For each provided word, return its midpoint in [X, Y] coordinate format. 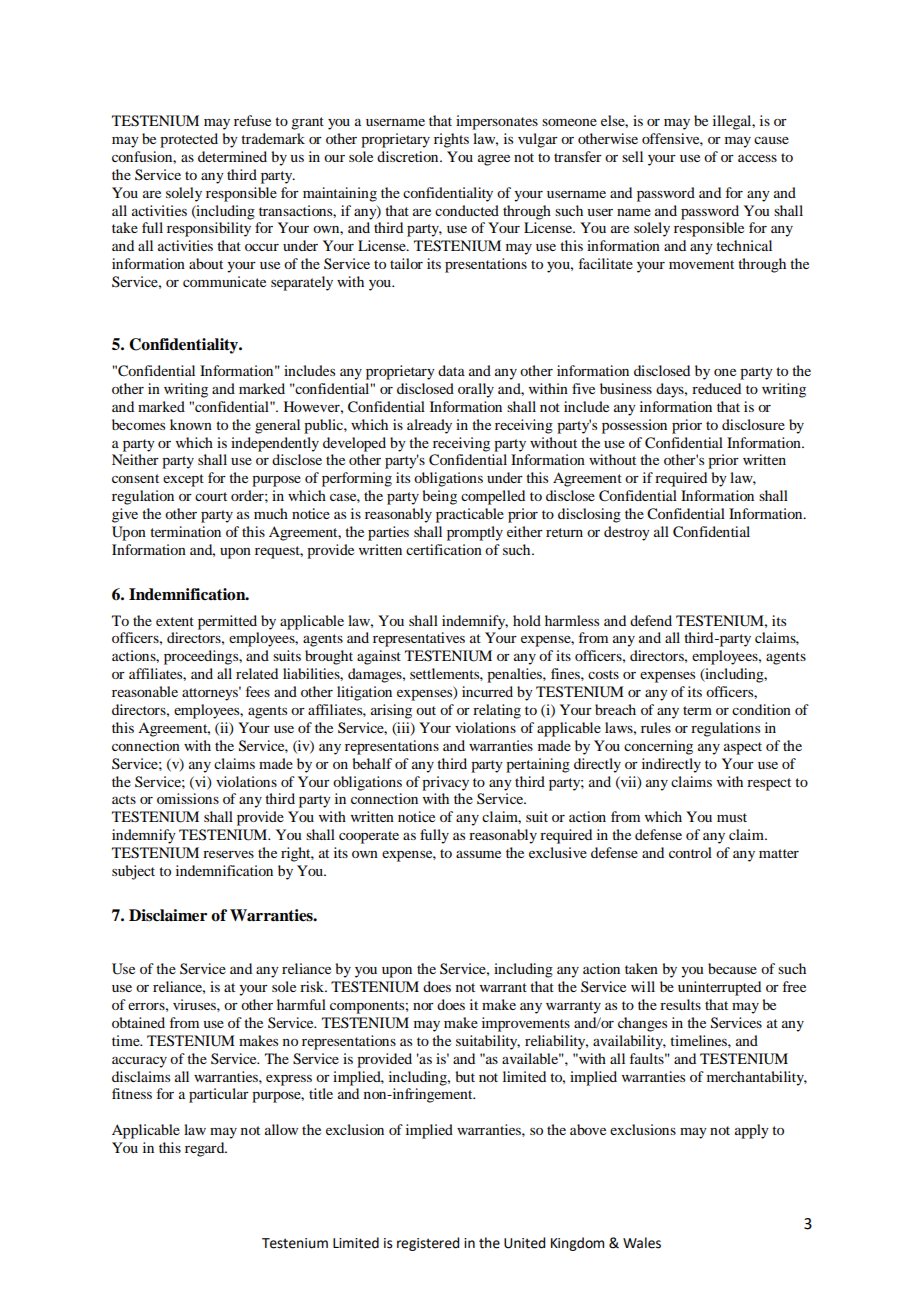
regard [206, 1149]
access [757, 158]
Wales [642, 1243]
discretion [409, 156]
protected [189, 140]
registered [428, 1244]
